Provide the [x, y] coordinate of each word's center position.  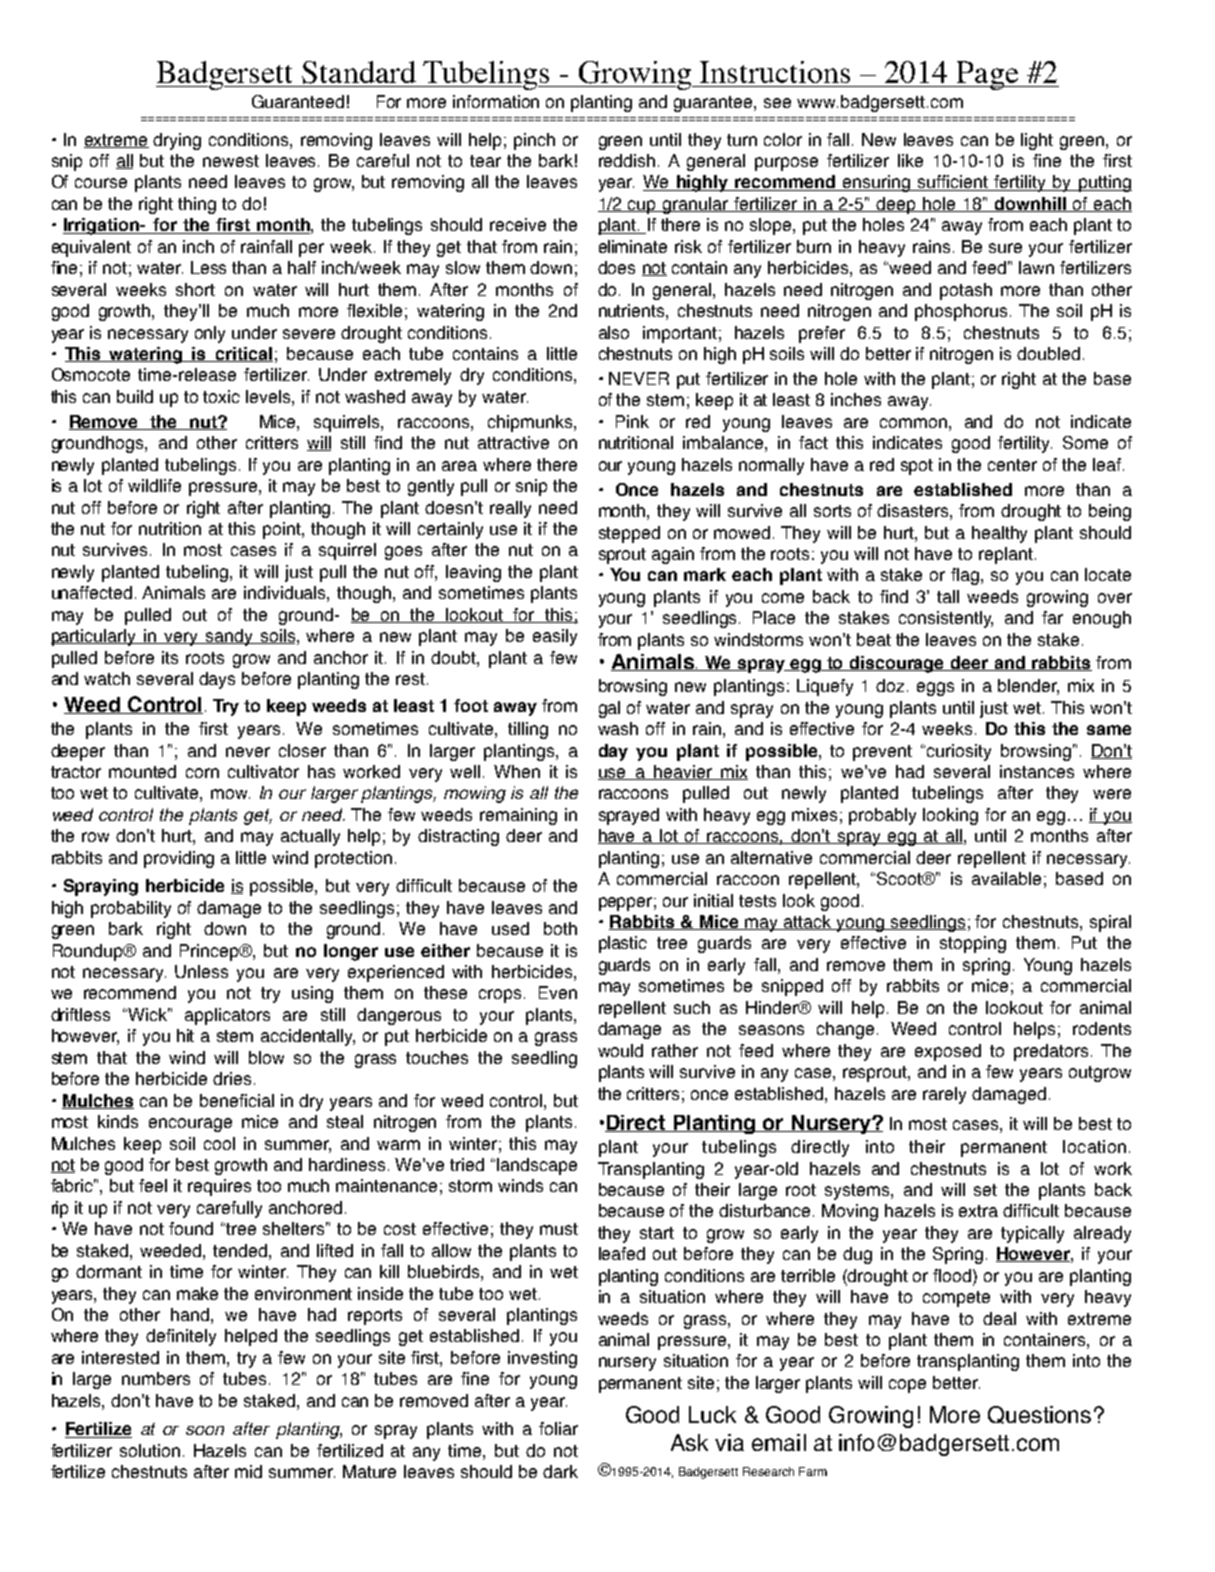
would [620, 1050]
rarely [944, 1095]
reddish [627, 160]
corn [202, 773]
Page [987, 75]
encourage [190, 1125]
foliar [558, 1428]
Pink [632, 421]
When [517, 771]
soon [205, 1430]
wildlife [154, 485]
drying [177, 141]
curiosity [959, 752]
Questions [1039, 1415]
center [1012, 465]
